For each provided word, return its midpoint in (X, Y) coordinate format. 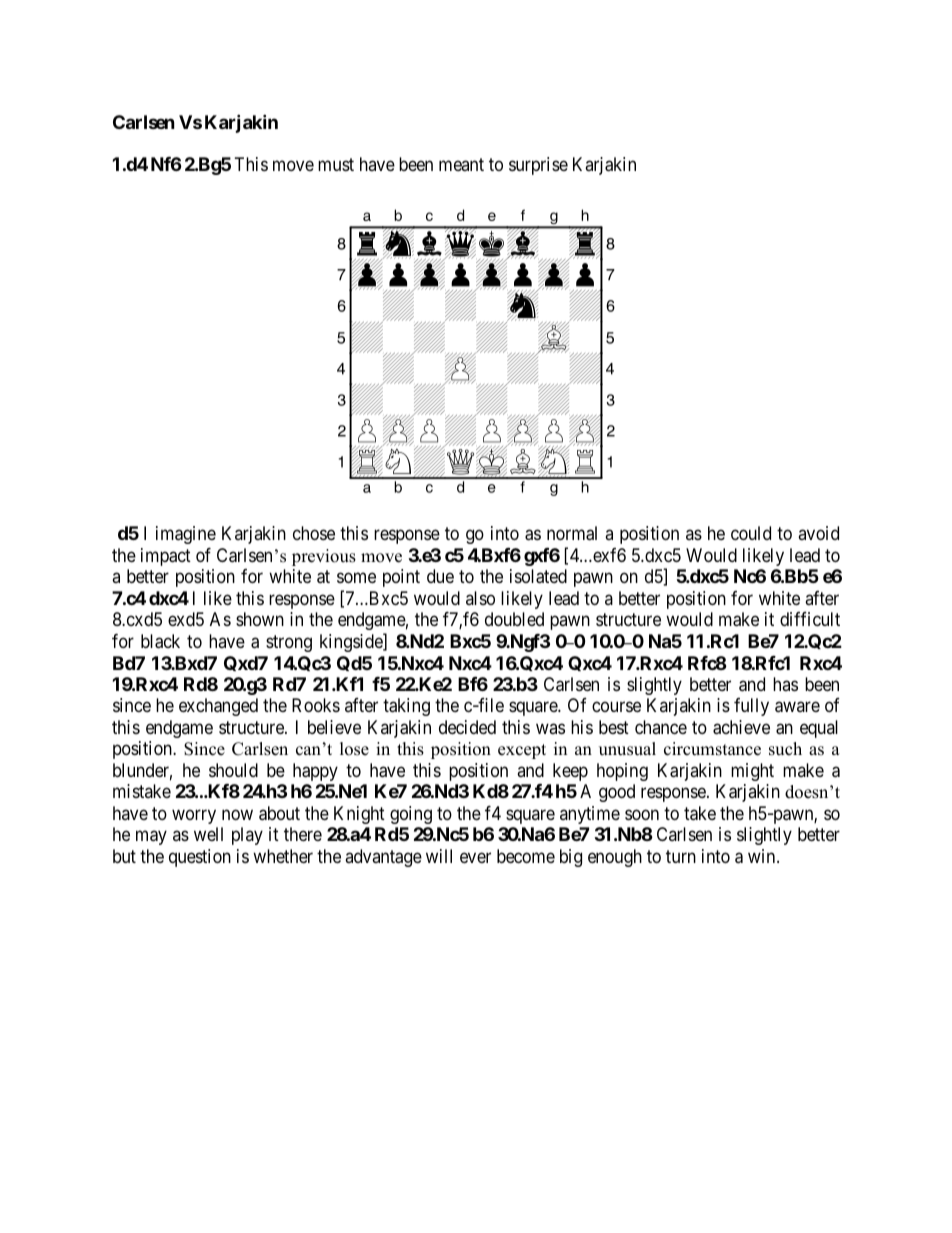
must (336, 165)
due (440, 576)
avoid (818, 533)
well (208, 834)
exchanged (218, 707)
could (751, 533)
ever (475, 857)
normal (572, 533)
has (785, 684)
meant (461, 165)
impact (166, 557)
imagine (186, 535)
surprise (538, 166)
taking (406, 707)
